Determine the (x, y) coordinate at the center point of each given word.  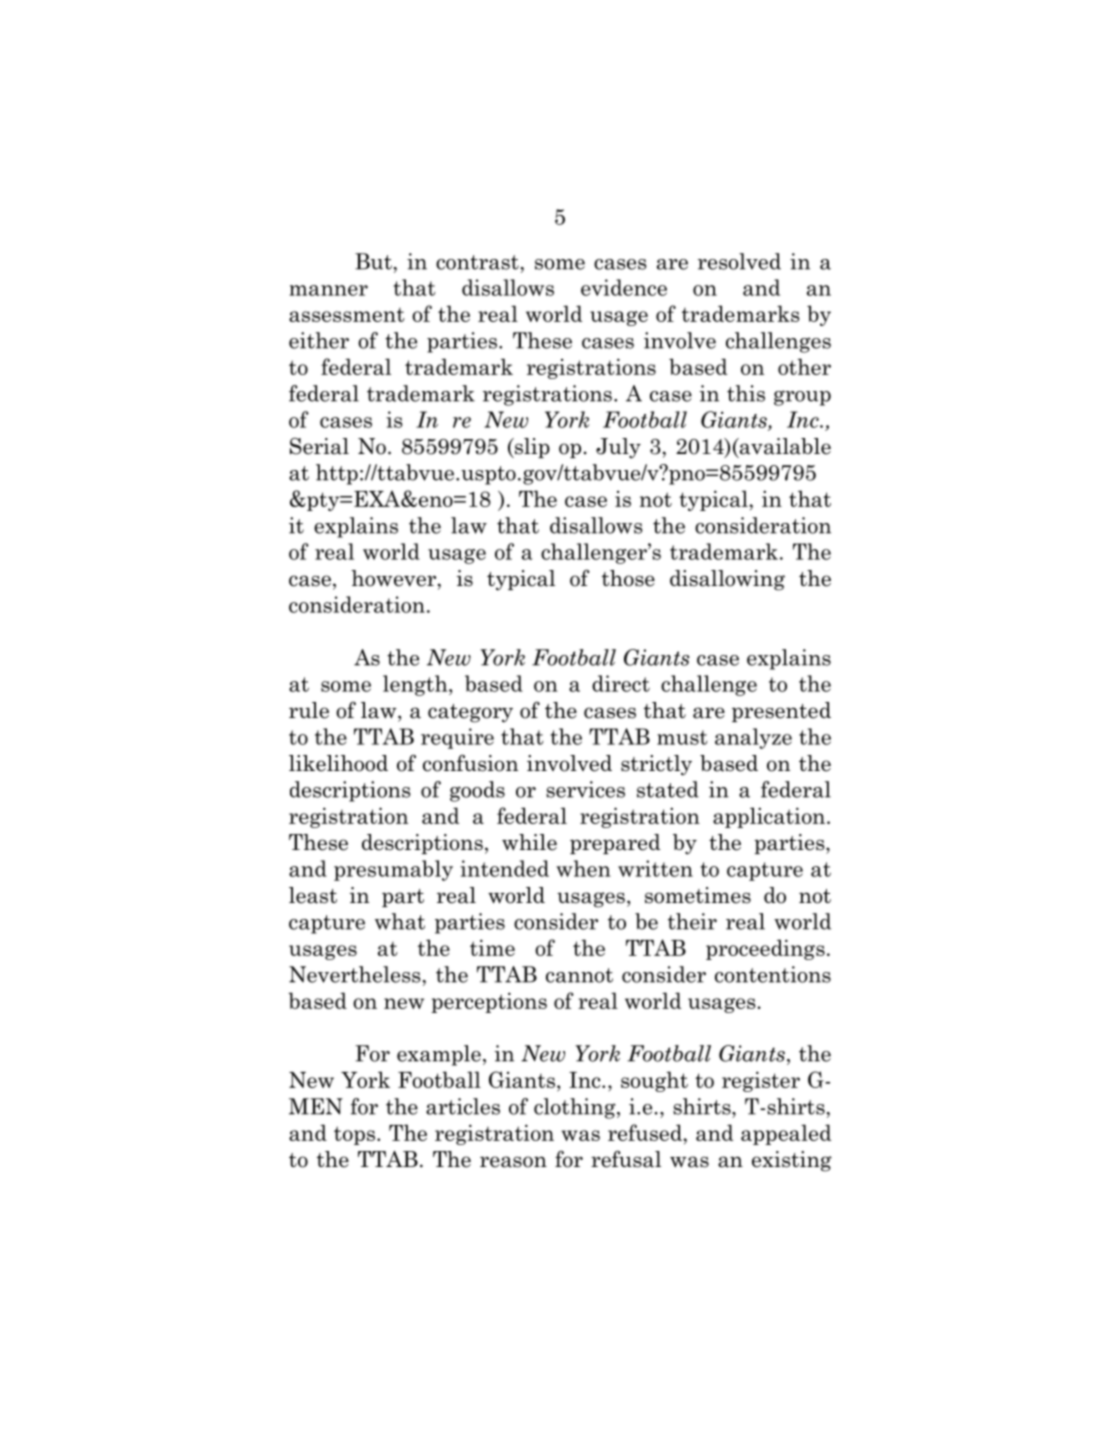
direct (621, 683)
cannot (579, 975)
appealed (786, 1134)
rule (309, 710)
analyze (753, 738)
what (400, 921)
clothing (576, 1108)
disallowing (727, 580)
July (618, 448)
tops (354, 1135)
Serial (319, 446)
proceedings (765, 949)
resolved (739, 261)
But (373, 261)
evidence (624, 287)
